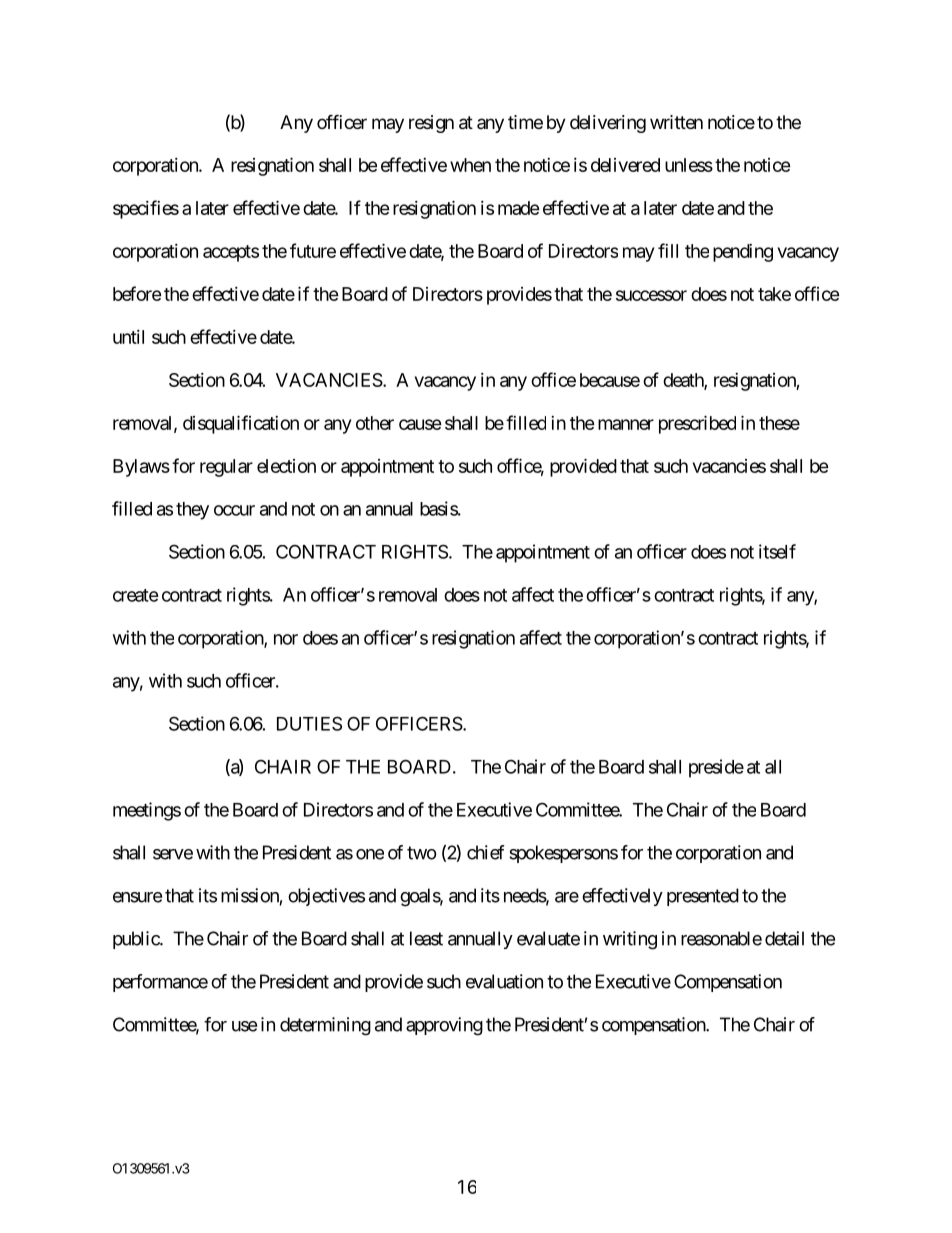 Image resolution: width=952 pixels, height=1233 pixels. What do you see at coordinates (470, 165) in the screenshot?
I see `when` at bounding box center [470, 165].
